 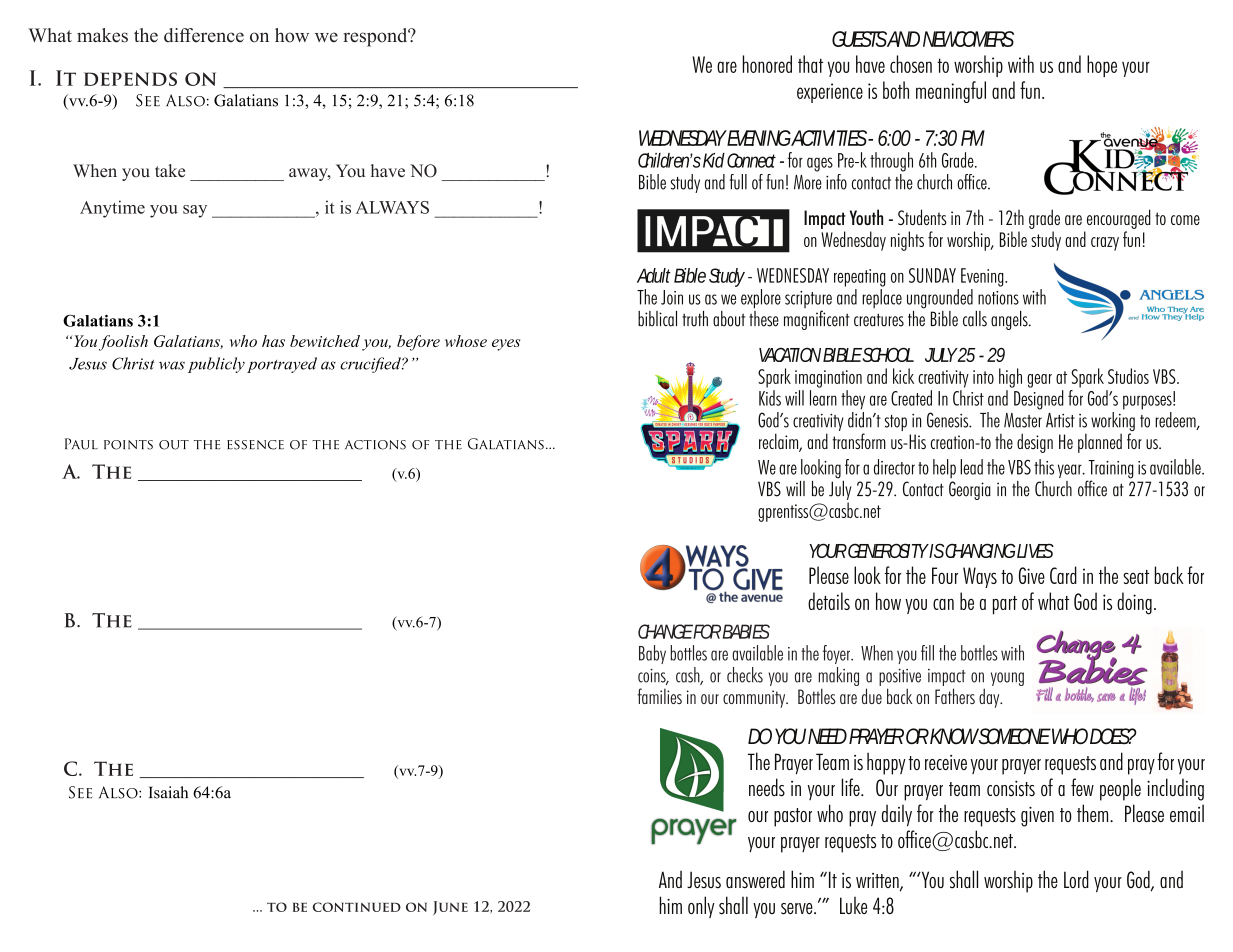 I want to click on continued, so click(x=357, y=907).
